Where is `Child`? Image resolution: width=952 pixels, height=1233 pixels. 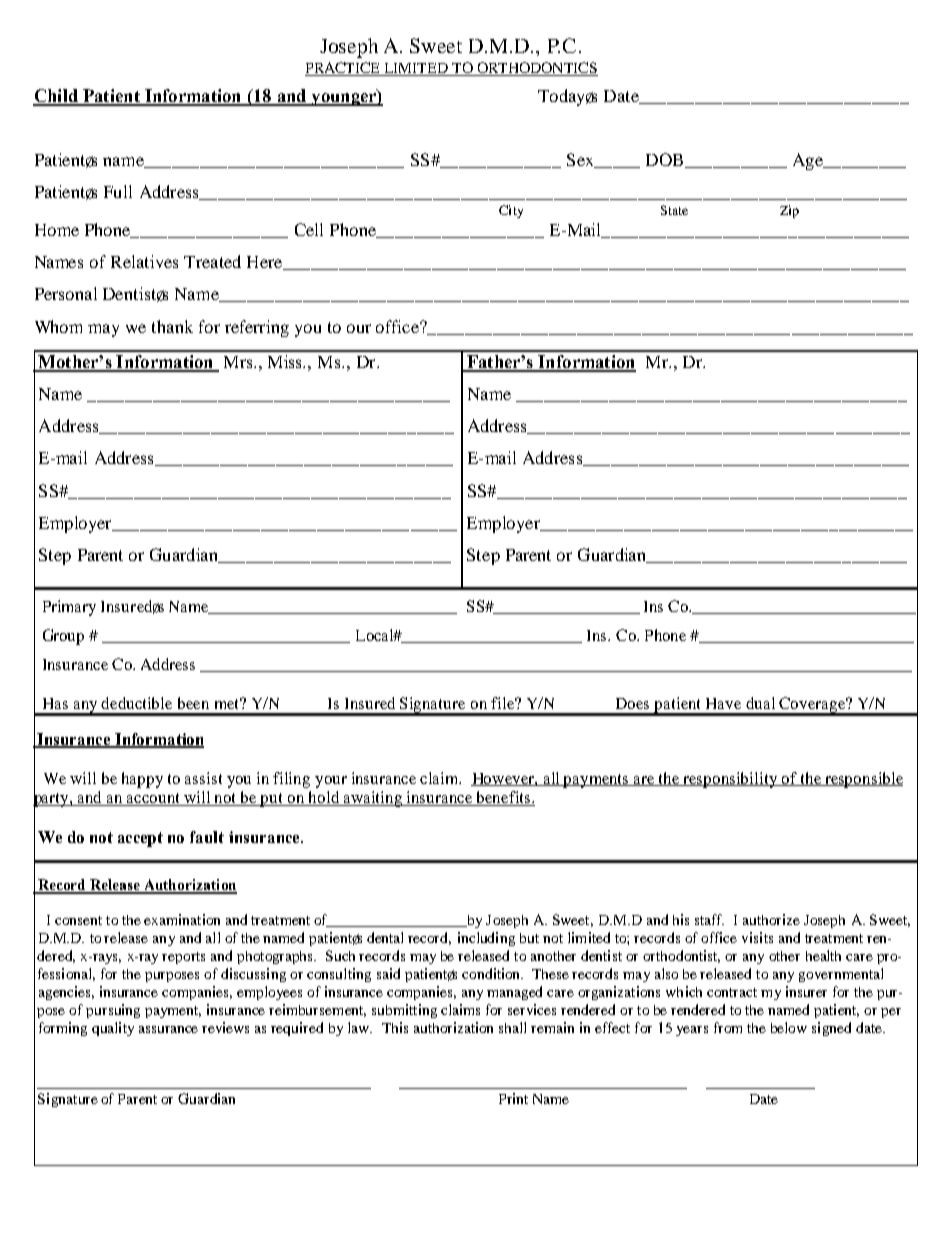
Child is located at coordinates (56, 97).
